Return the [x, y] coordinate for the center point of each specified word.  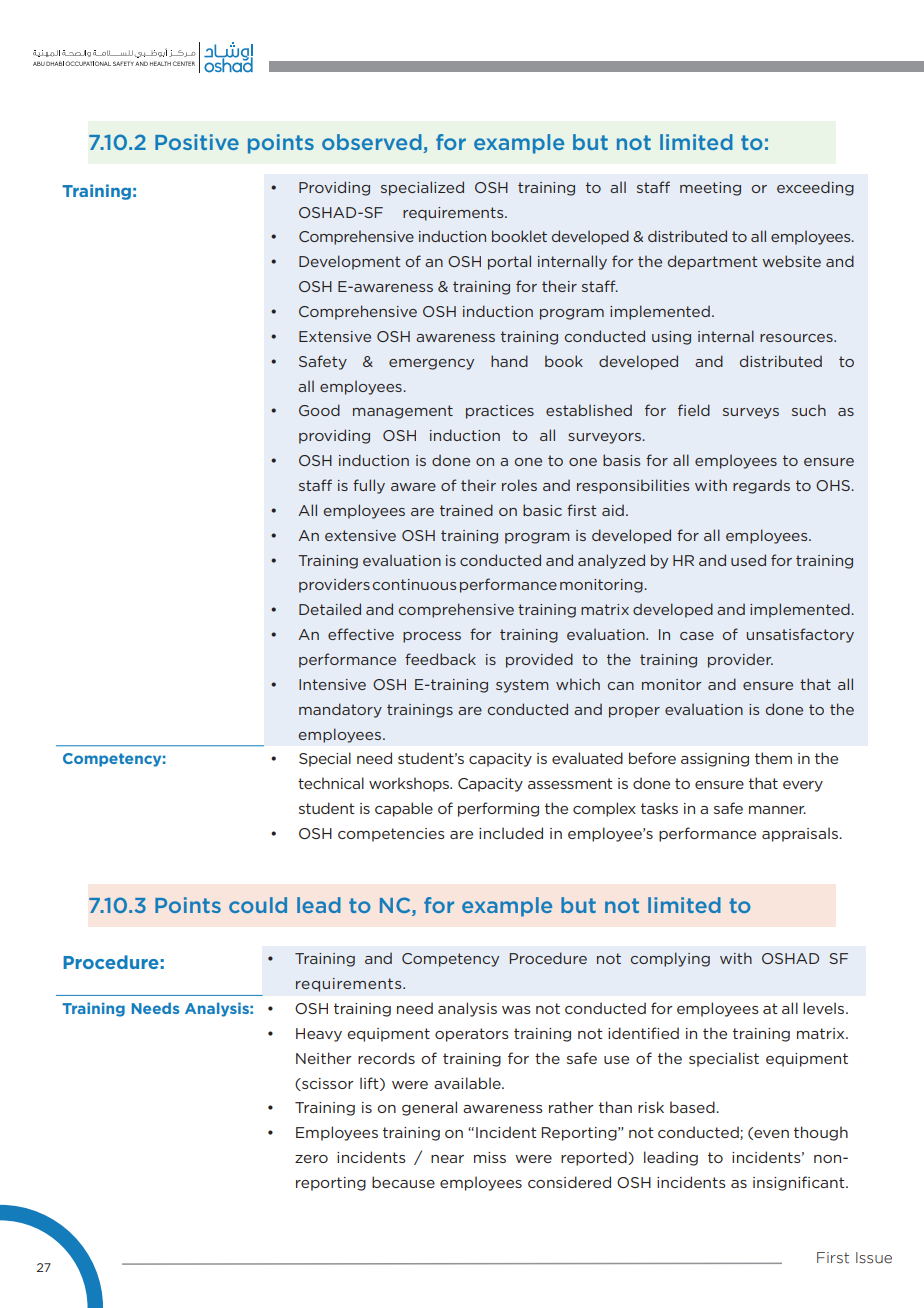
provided [539, 660]
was [516, 1010]
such [809, 410]
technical [331, 783]
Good [319, 410]
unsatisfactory [800, 635]
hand [509, 361]
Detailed [330, 609]
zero [311, 1159]
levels [825, 1008]
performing [498, 809]
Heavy [319, 1035]
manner [777, 810]
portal [509, 262]
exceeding [815, 188]
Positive [197, 142]
